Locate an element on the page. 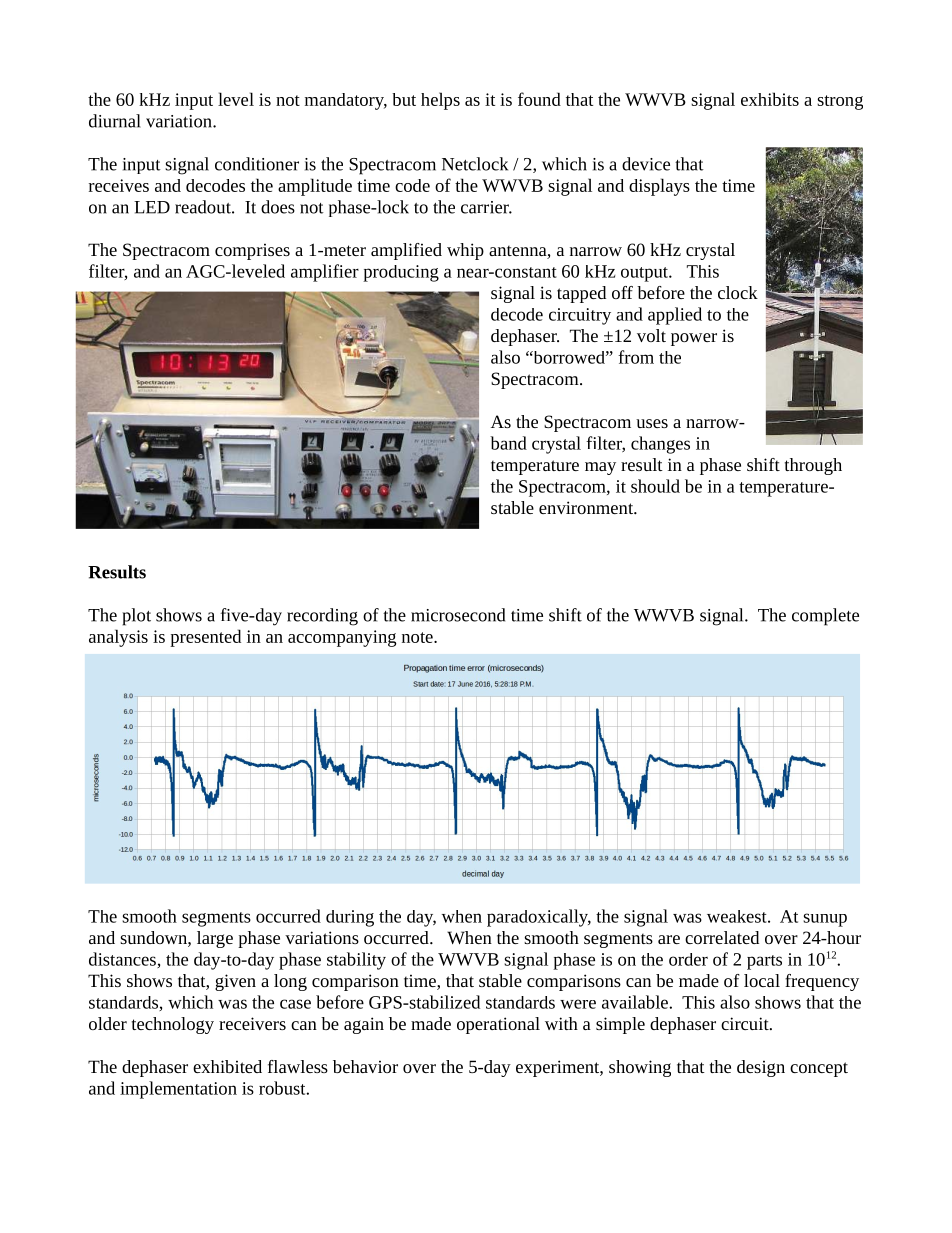  through is located at coordinates (813, 466).
